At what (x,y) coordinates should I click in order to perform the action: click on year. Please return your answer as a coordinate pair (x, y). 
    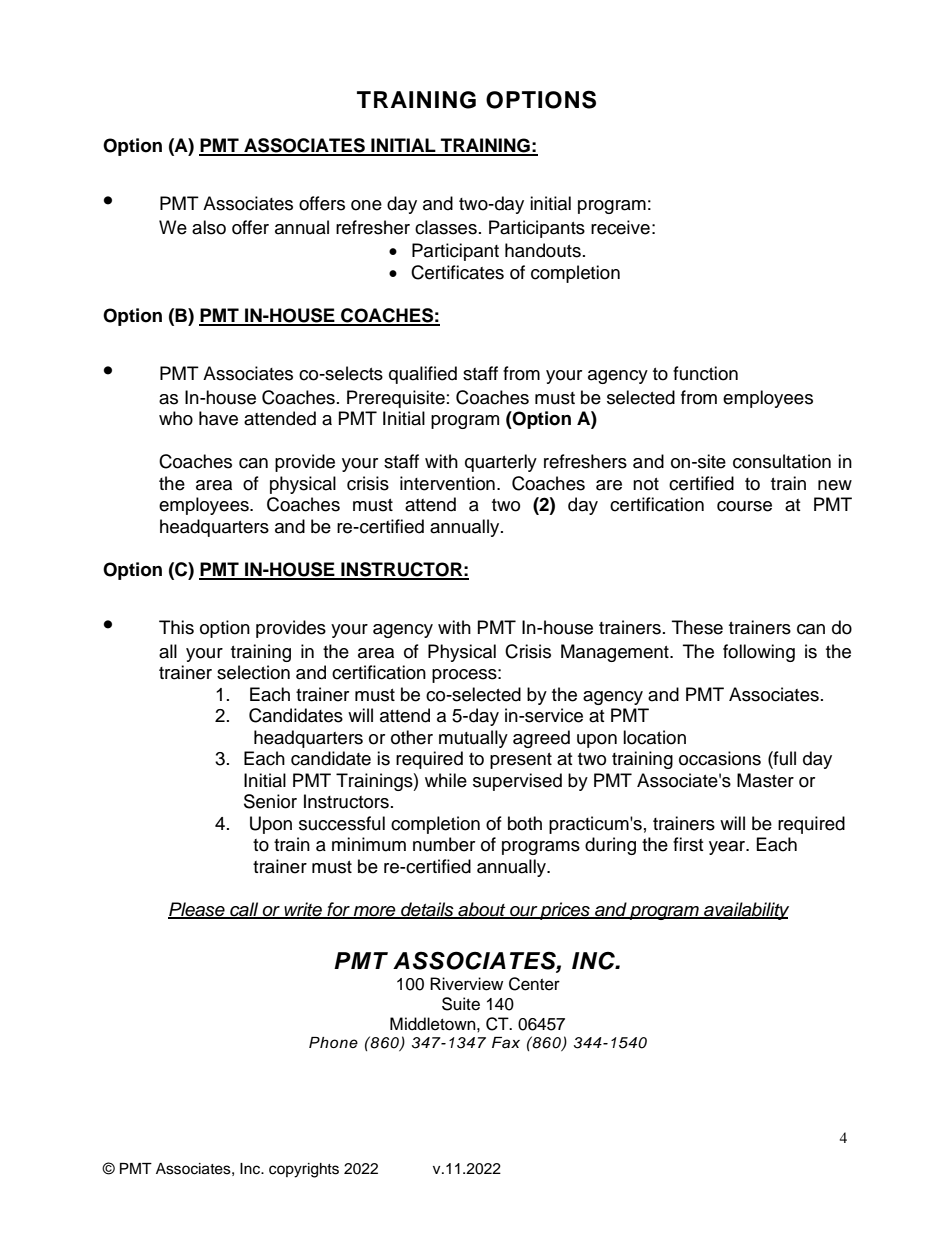
    Looking at the image, I should click on (728, 848).
